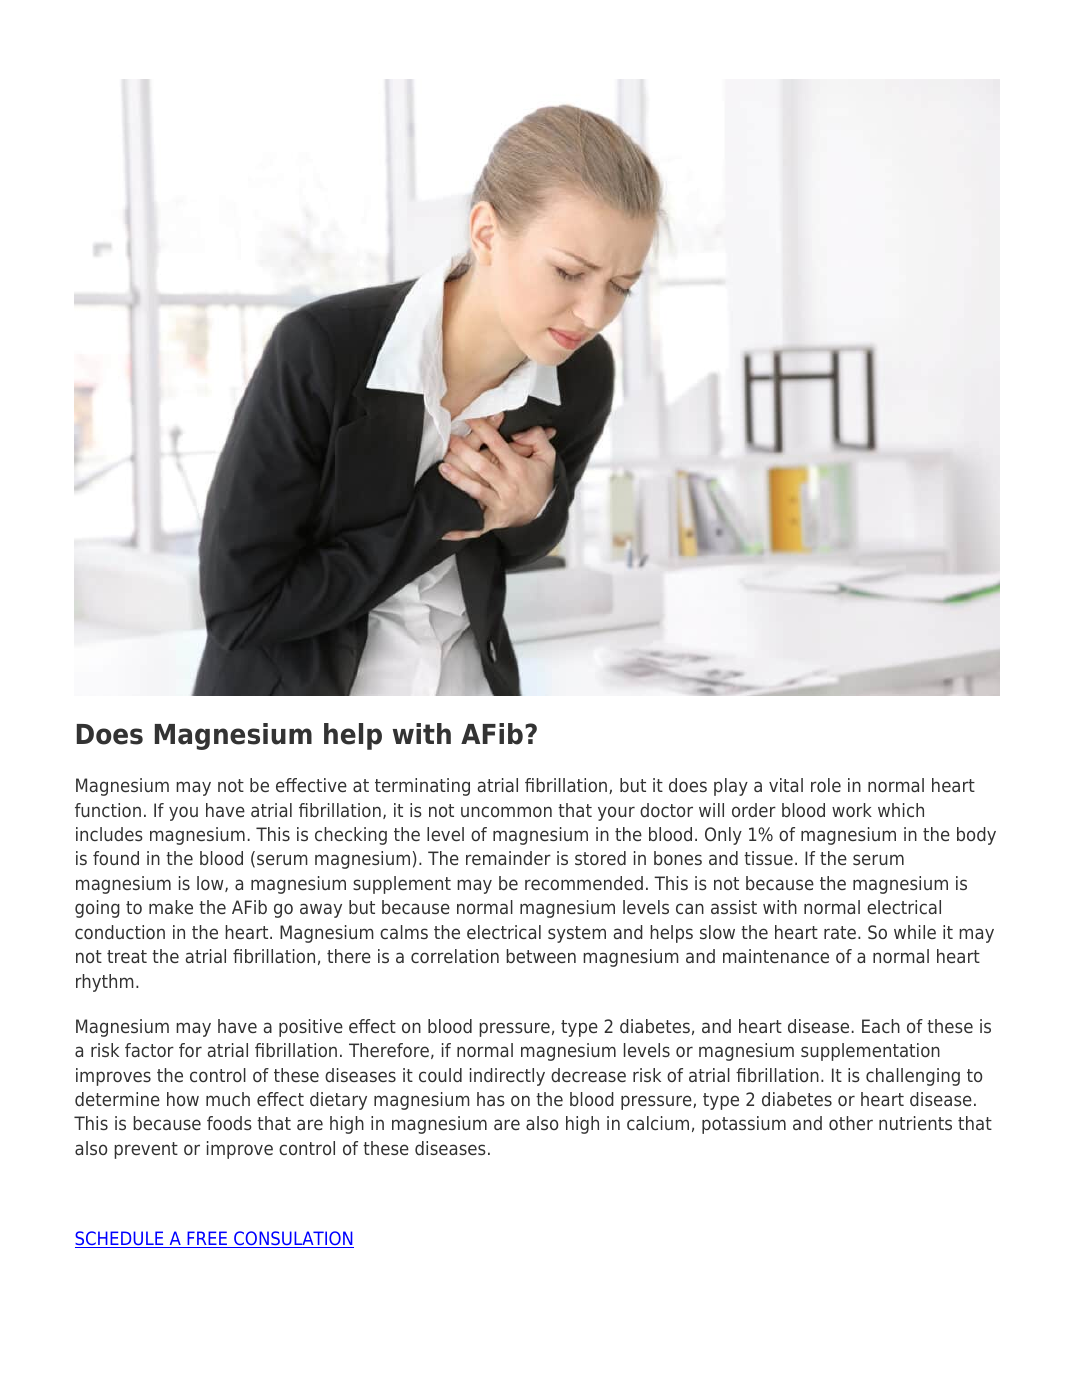 Image resolution: width=1074 pixels, height=1389 pixels. What do you see at coordinates (852, 810) in the image?
I see `work` at bounding box center [852, 810].
